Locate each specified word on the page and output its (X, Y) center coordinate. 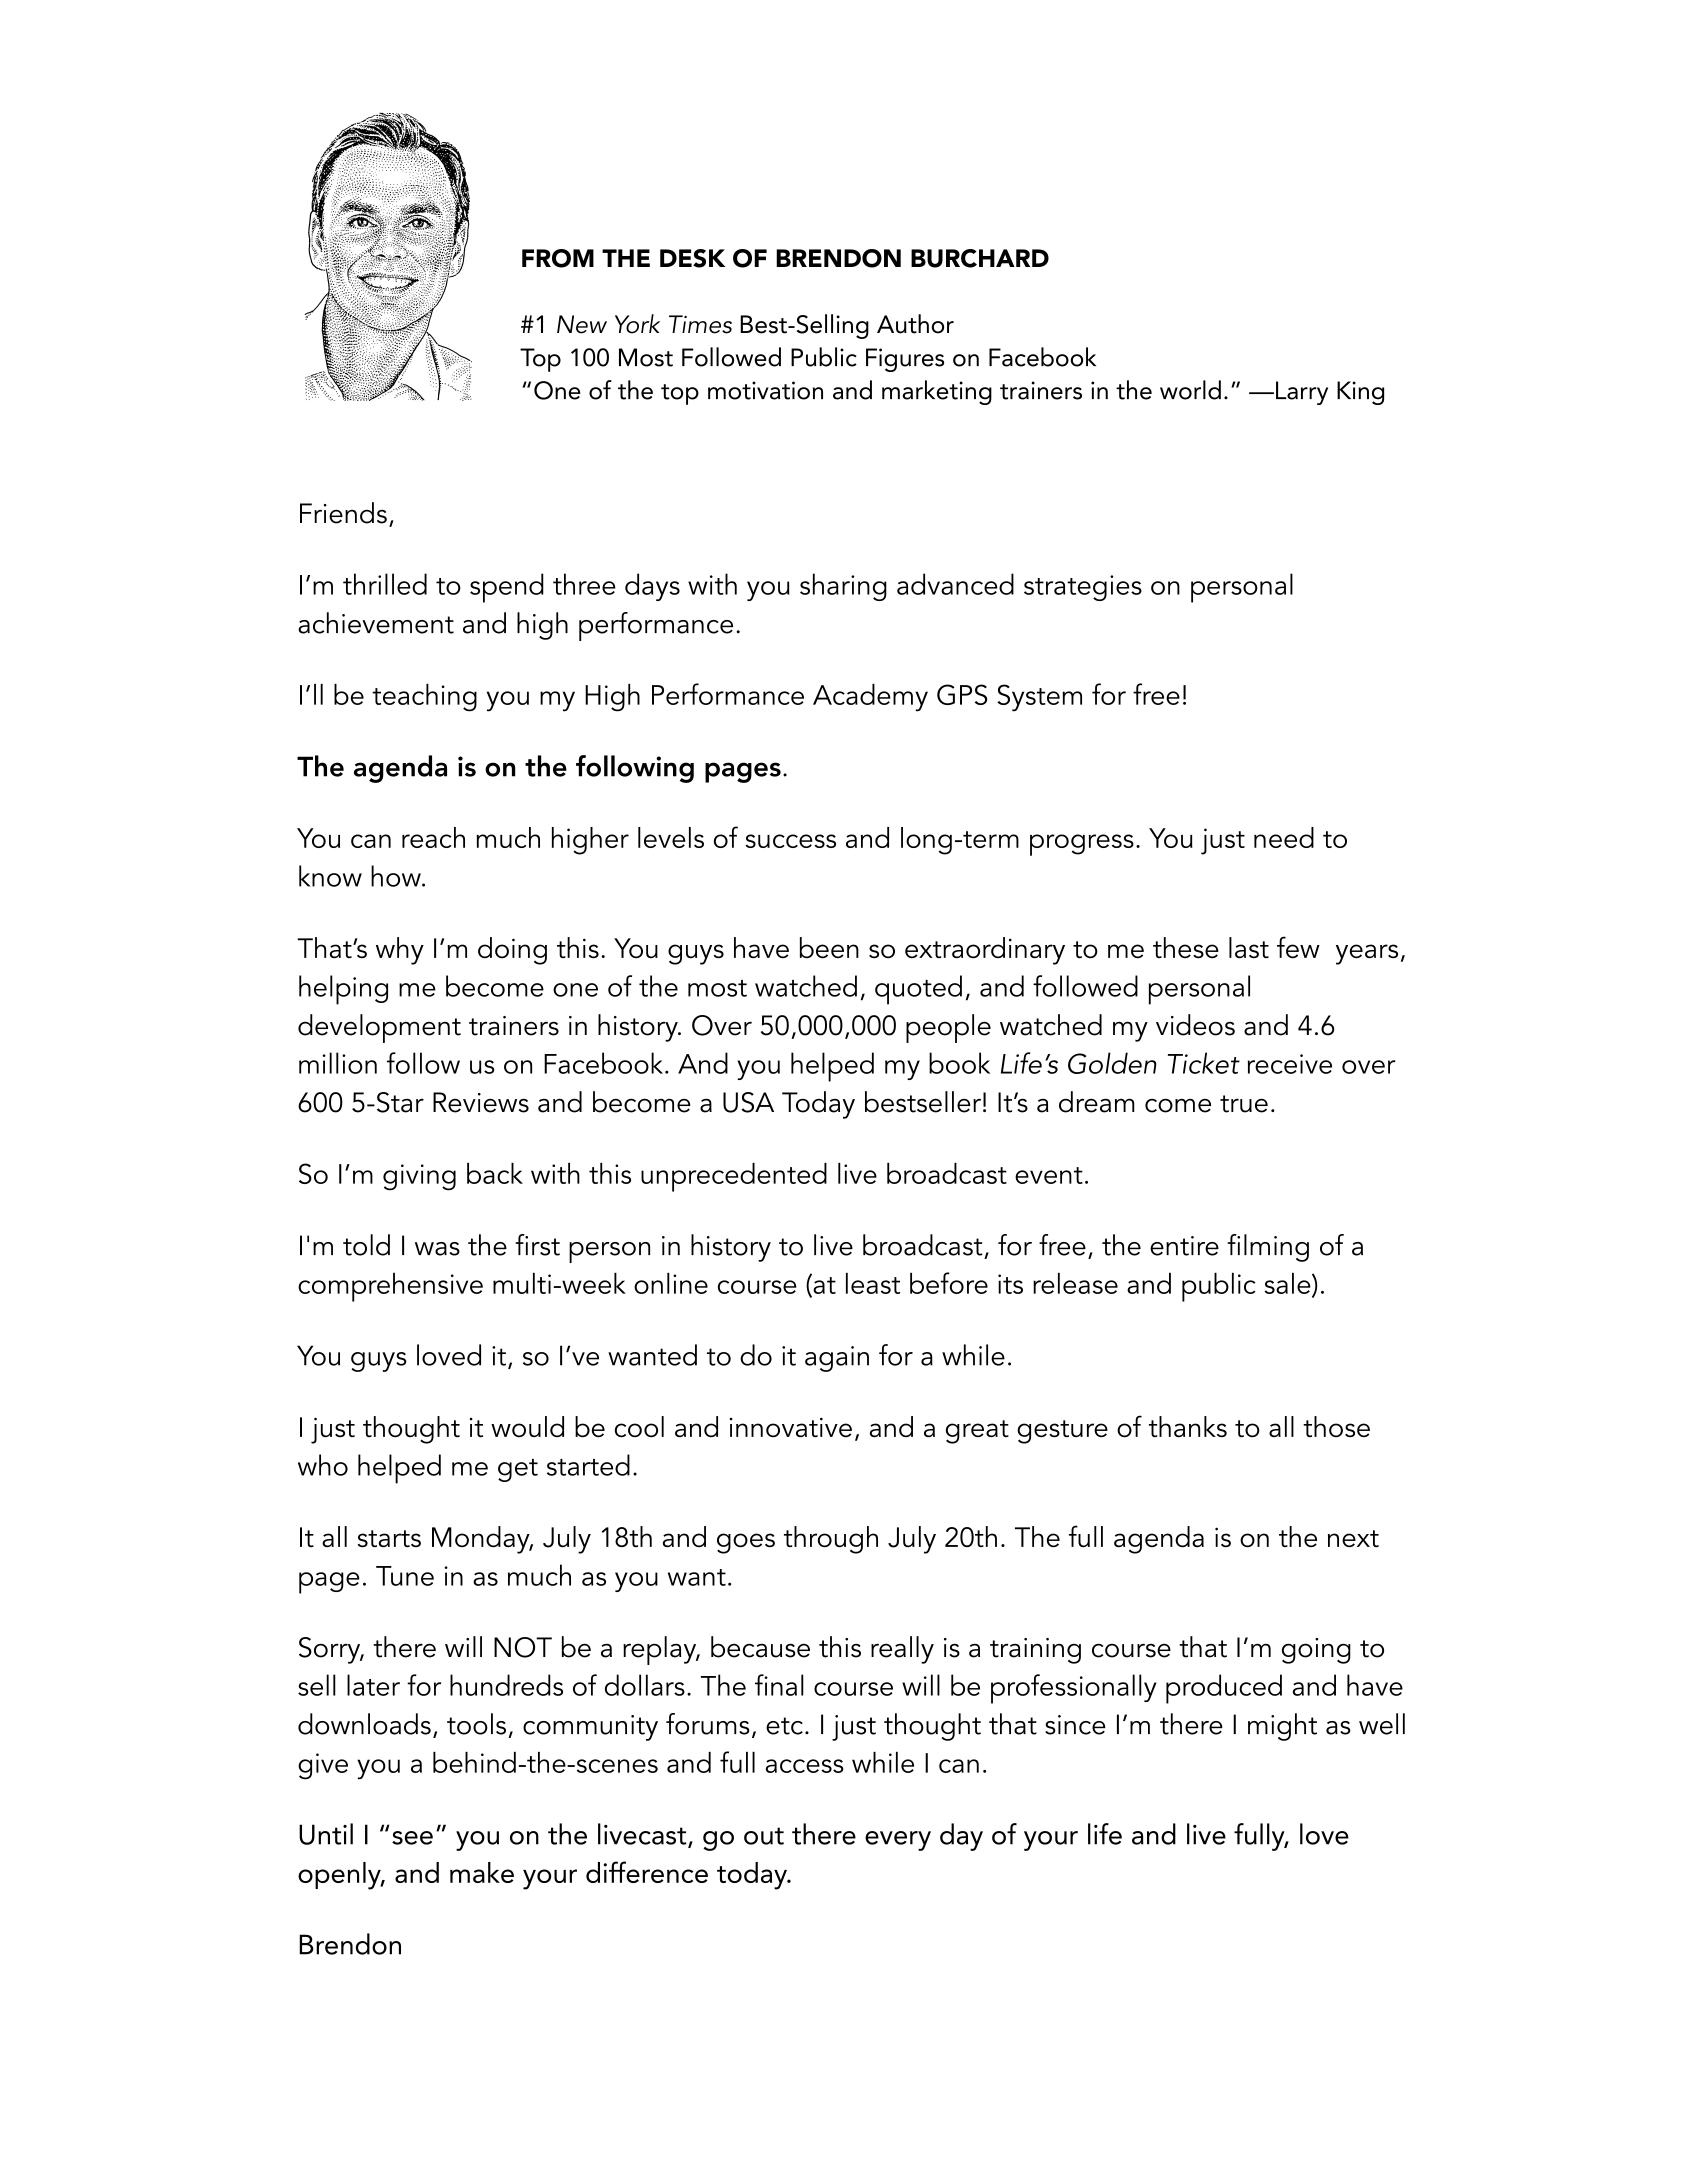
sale (1288, 1284)
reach (433, 837)
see (412, 1838)
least (873, 1283)
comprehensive (390, 1287)
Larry (1302, 393)
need (1284, 837)
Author (915, 324)
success (790, 841)
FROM (558, 258)
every (898, 1841)
